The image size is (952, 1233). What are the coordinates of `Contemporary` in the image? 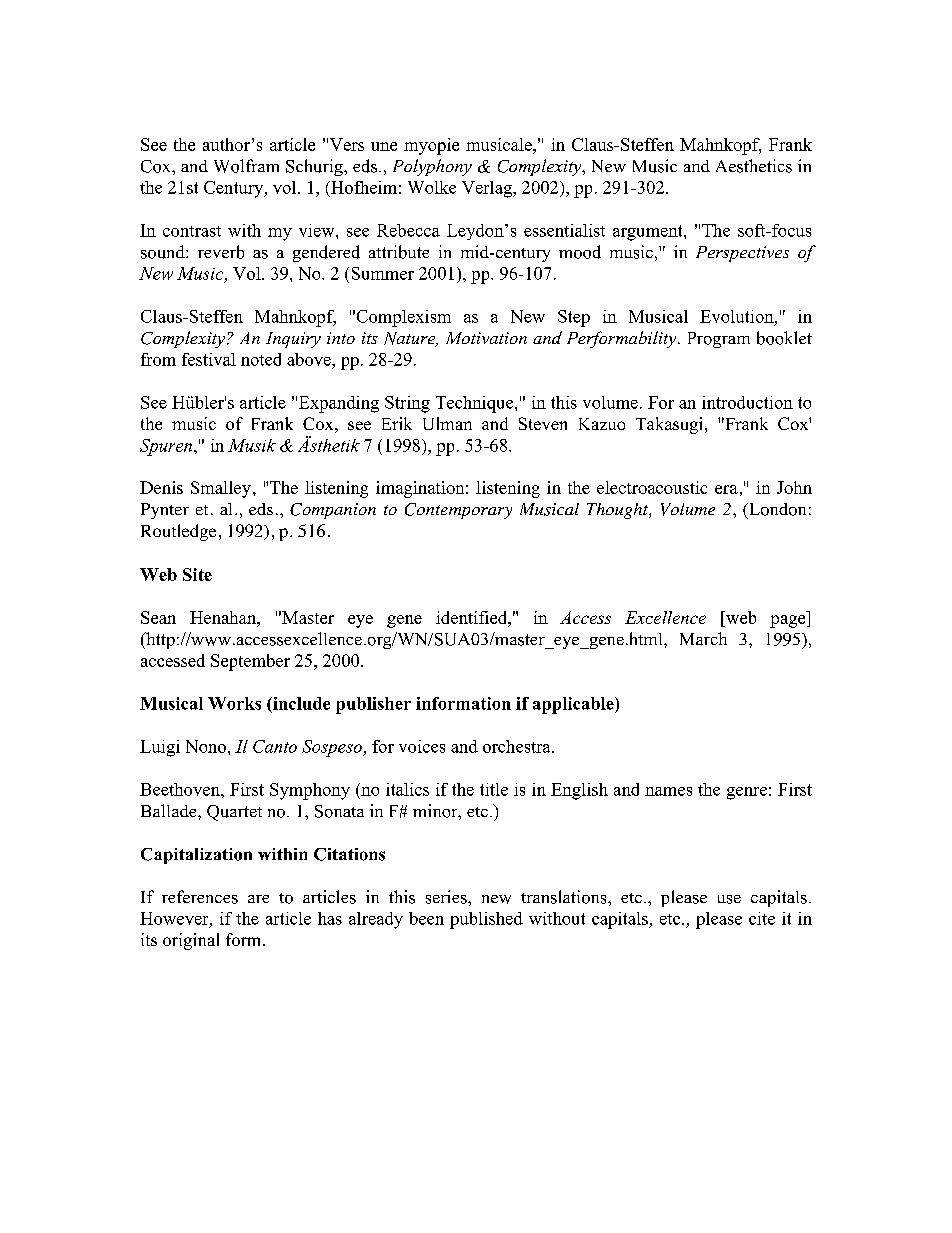 It's located at (458, 511).
